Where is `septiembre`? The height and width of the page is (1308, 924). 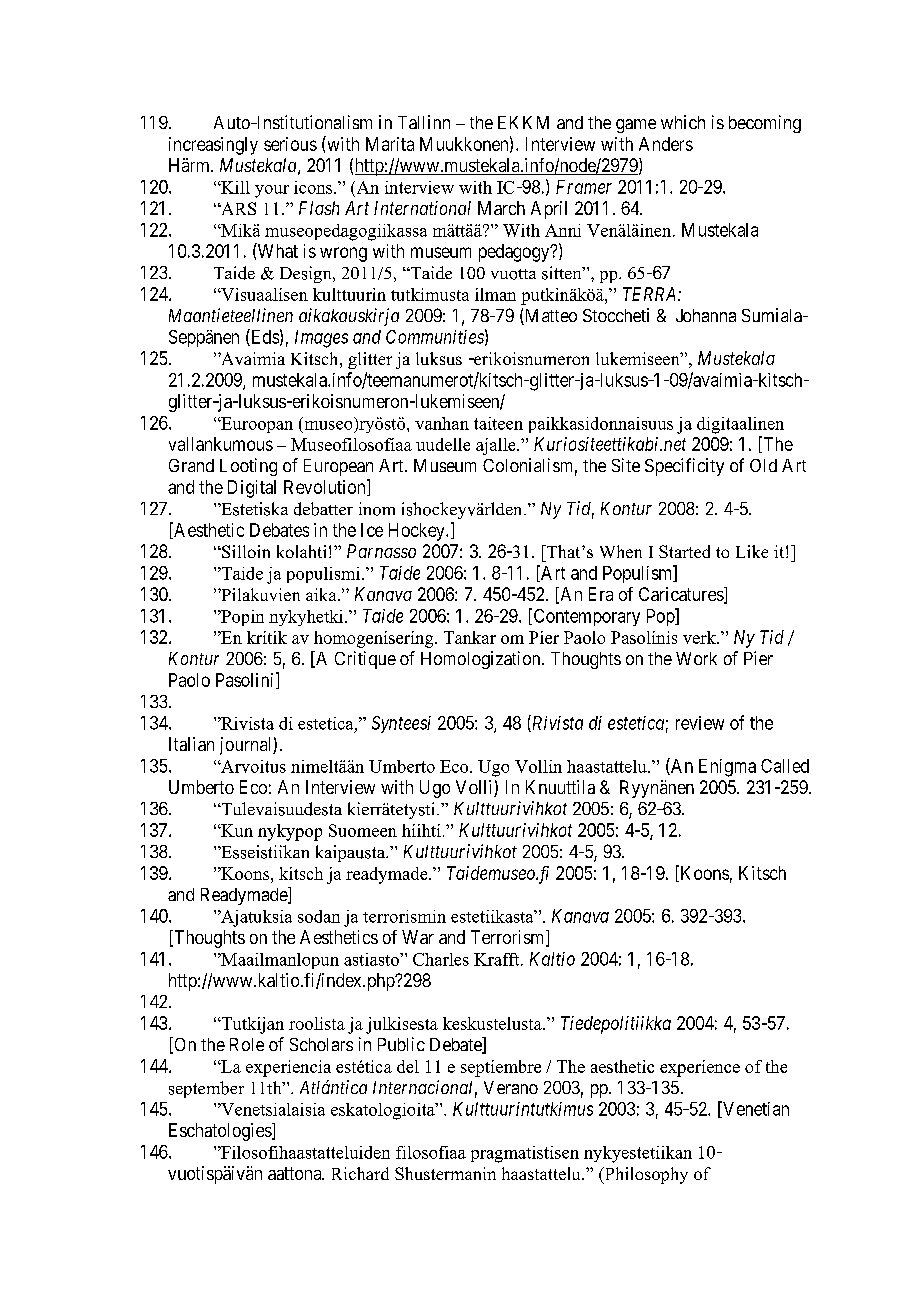
septiembre is located at coordinates (501, 1068).
